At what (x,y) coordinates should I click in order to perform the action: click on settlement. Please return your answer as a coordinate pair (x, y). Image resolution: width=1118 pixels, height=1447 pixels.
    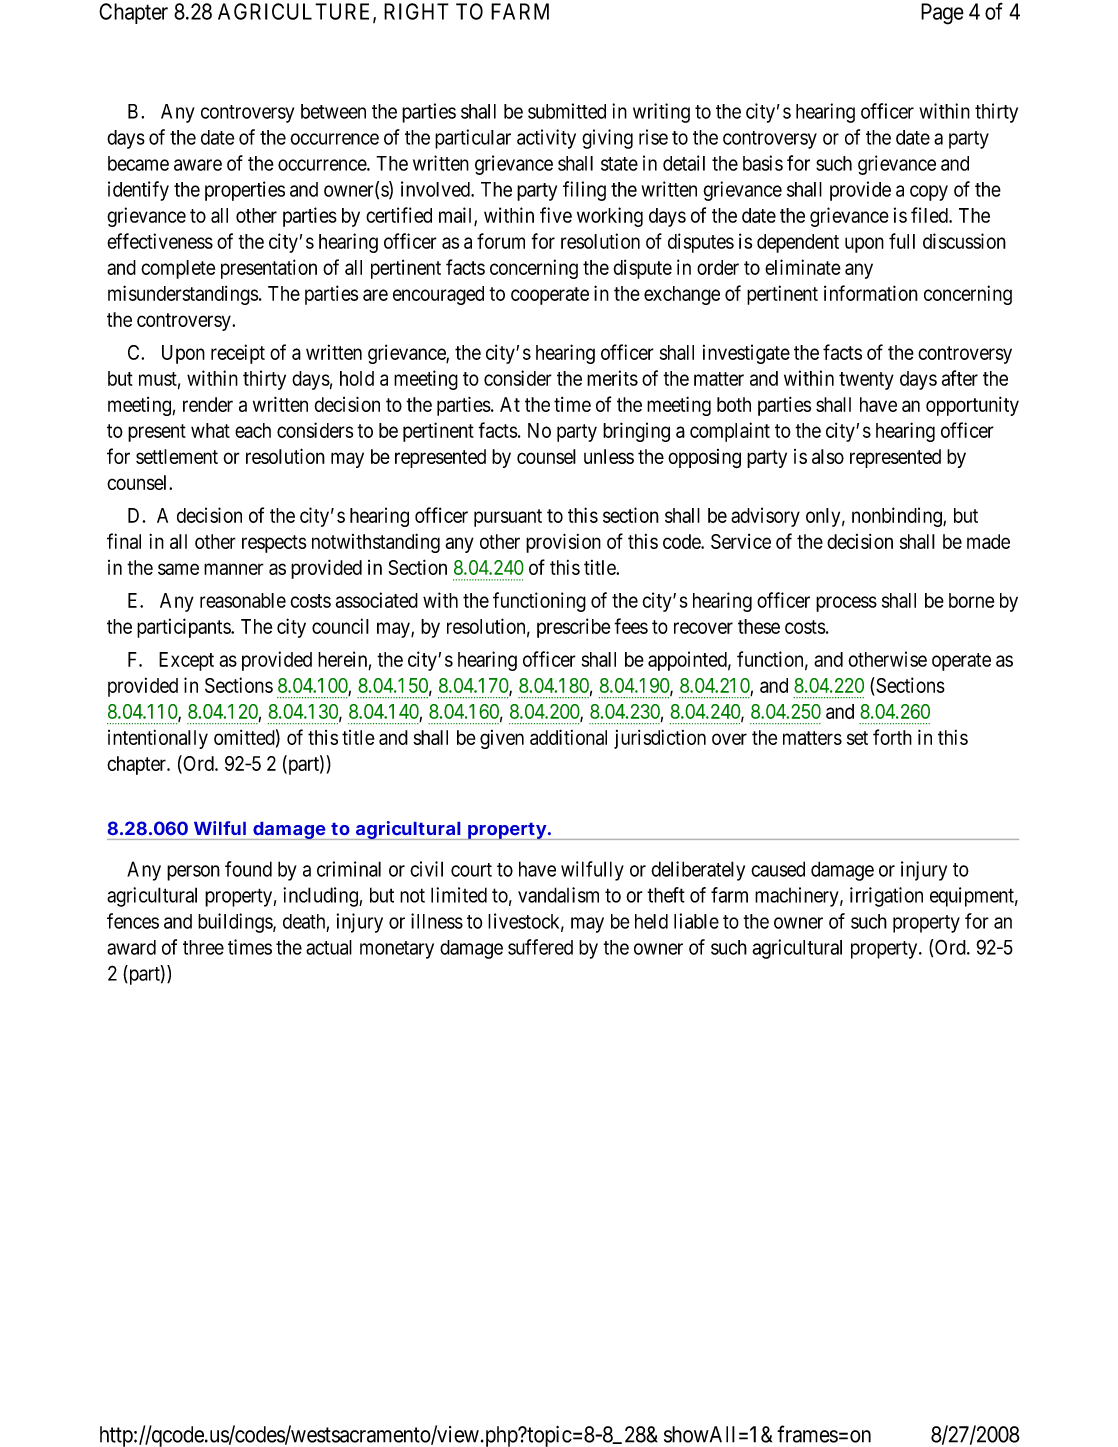
    Looking at the image, I should click on (177, 456).
